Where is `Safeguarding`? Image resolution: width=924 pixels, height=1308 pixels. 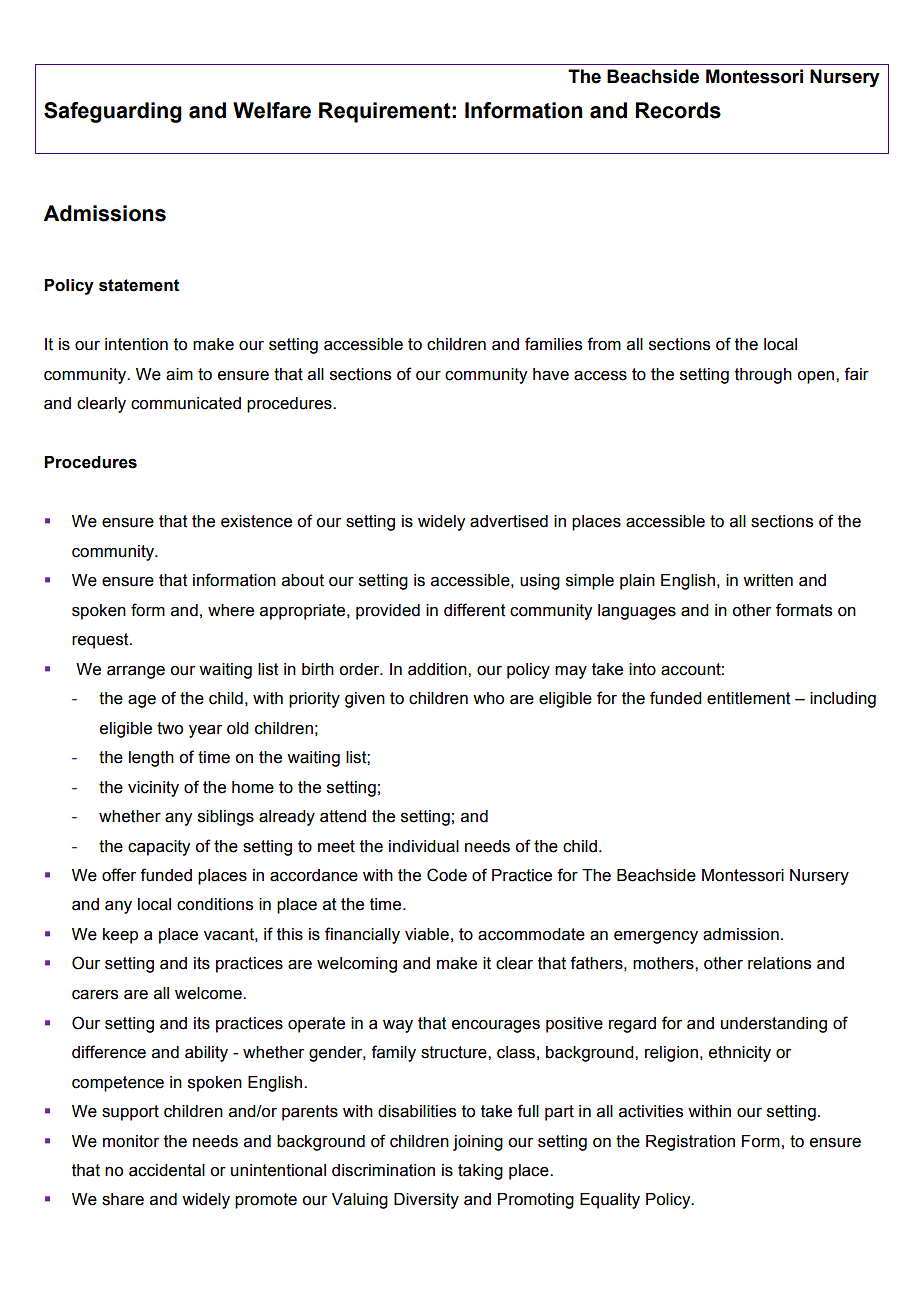
Safeguarding is located at coordinates (113, 112).
